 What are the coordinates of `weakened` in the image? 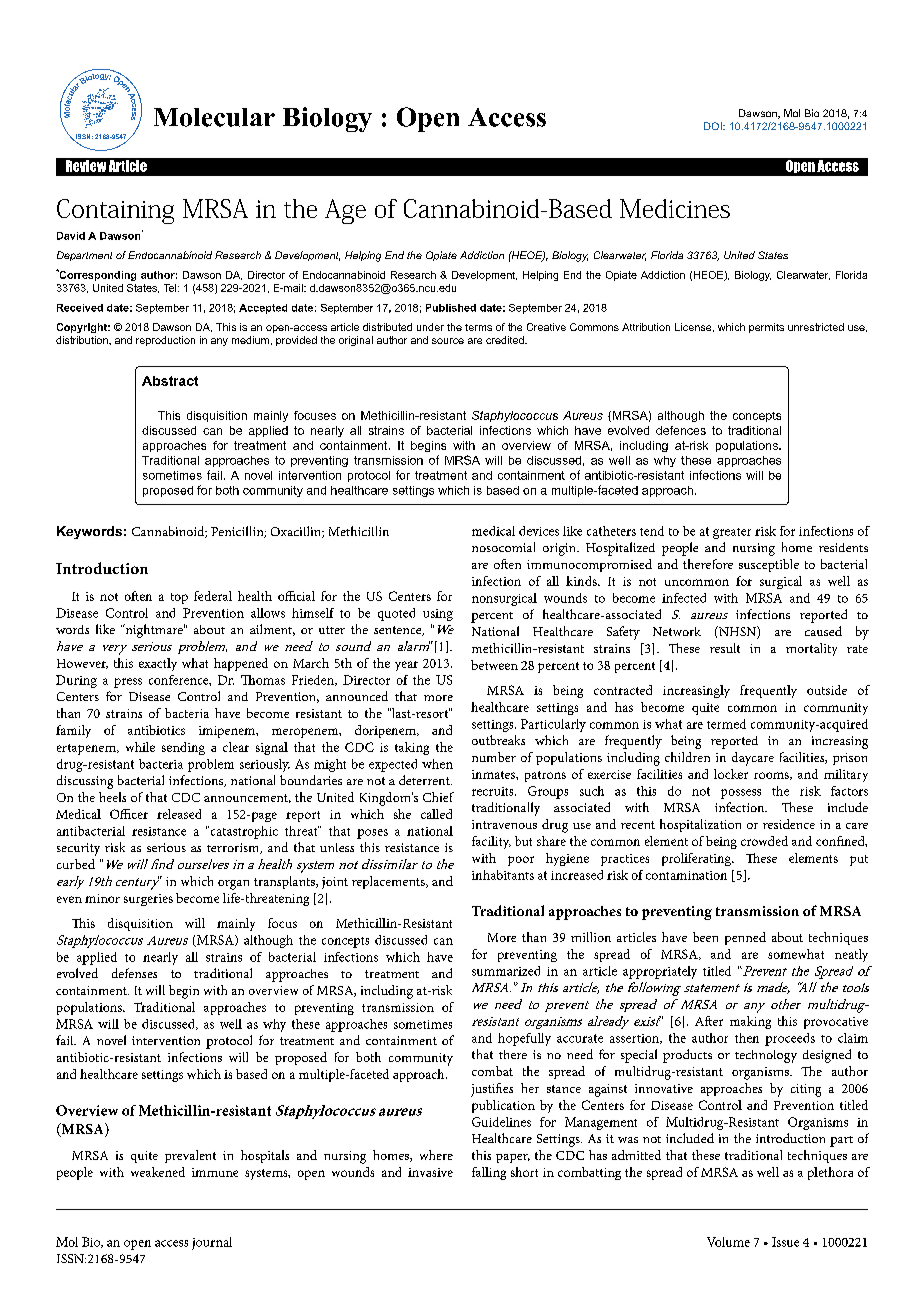 It's located at (158, 1172).
